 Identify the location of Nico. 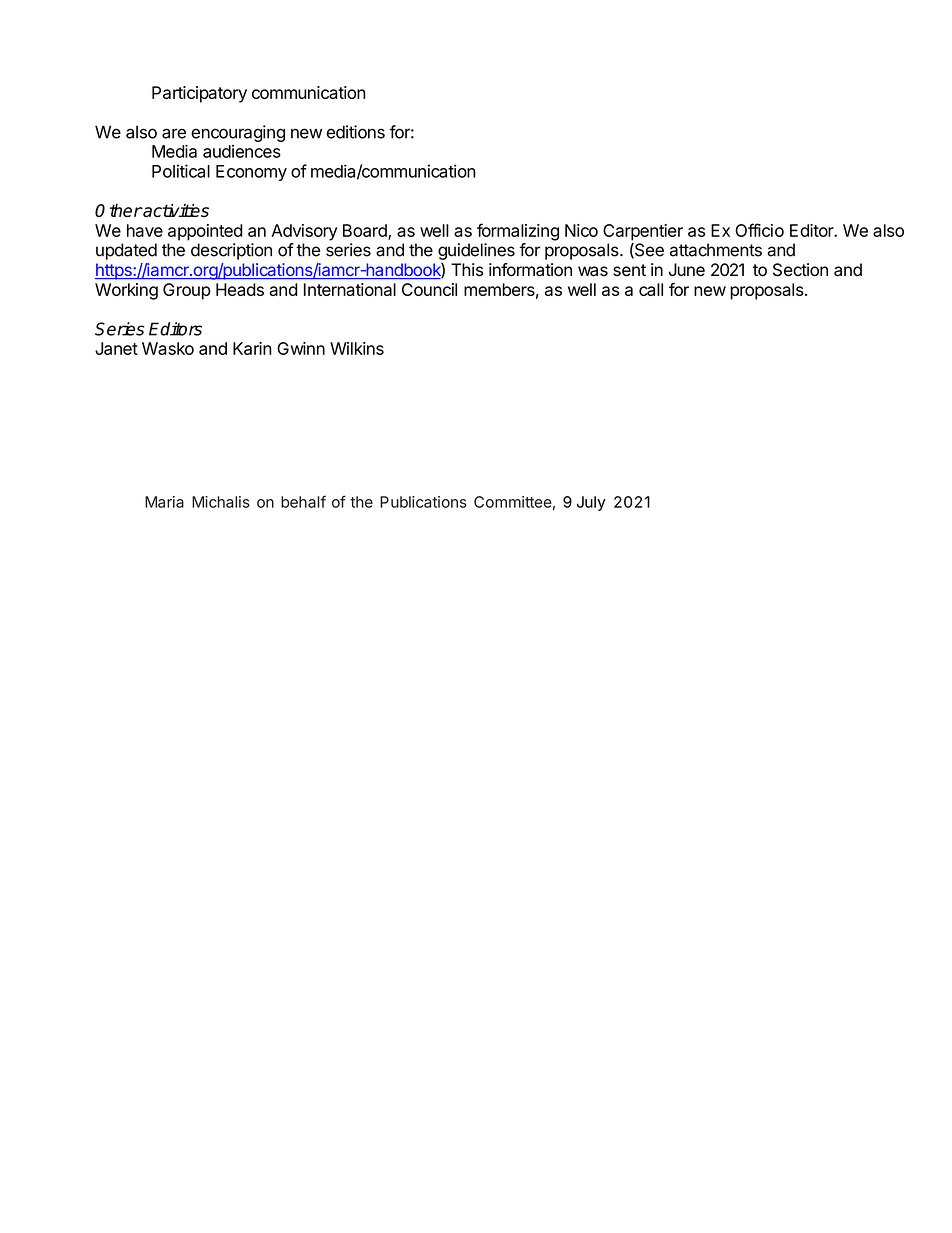
(581, 230).
